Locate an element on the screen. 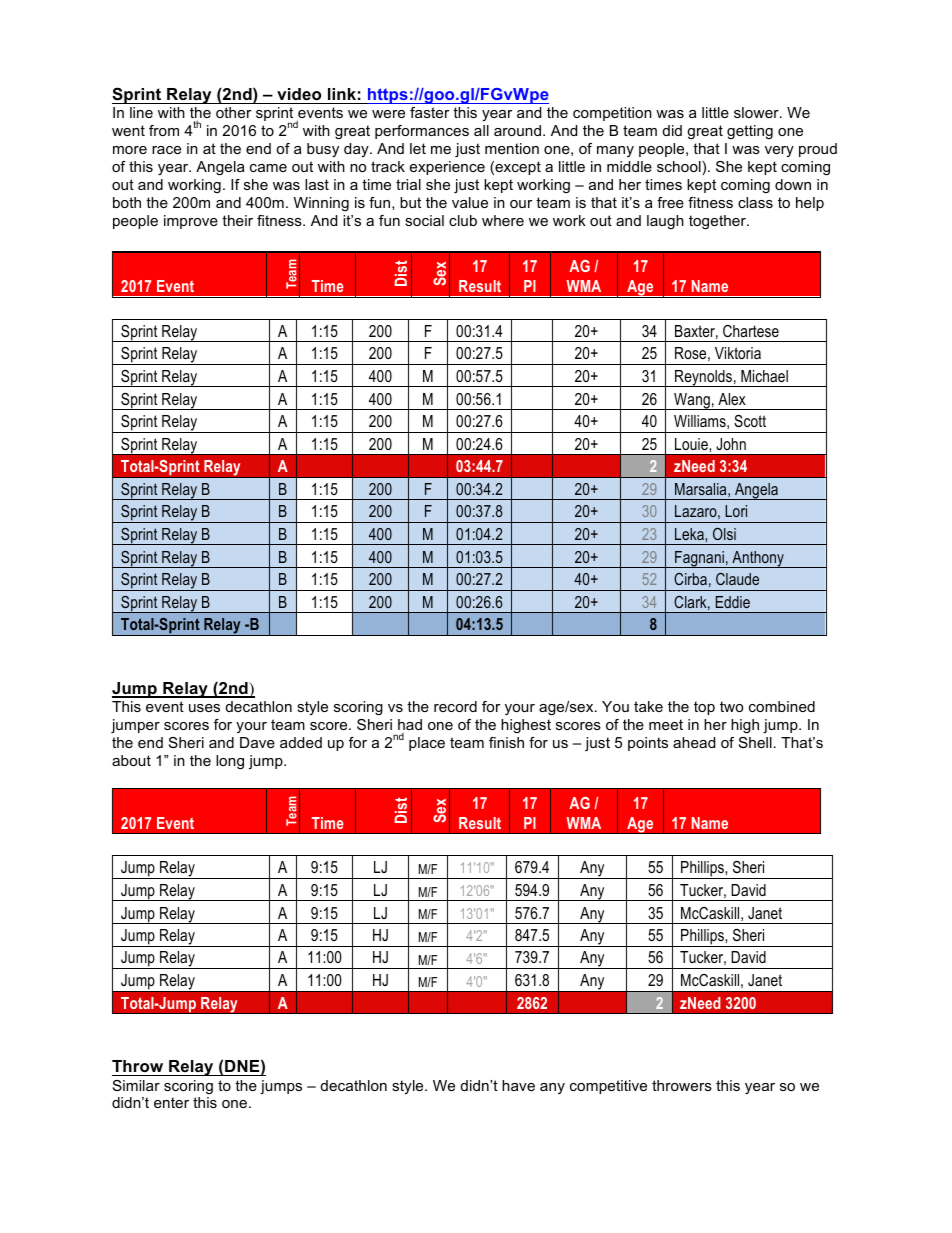 The width and height of the screenshot is (952, 1233). other is located at coordinates (233, 112).
